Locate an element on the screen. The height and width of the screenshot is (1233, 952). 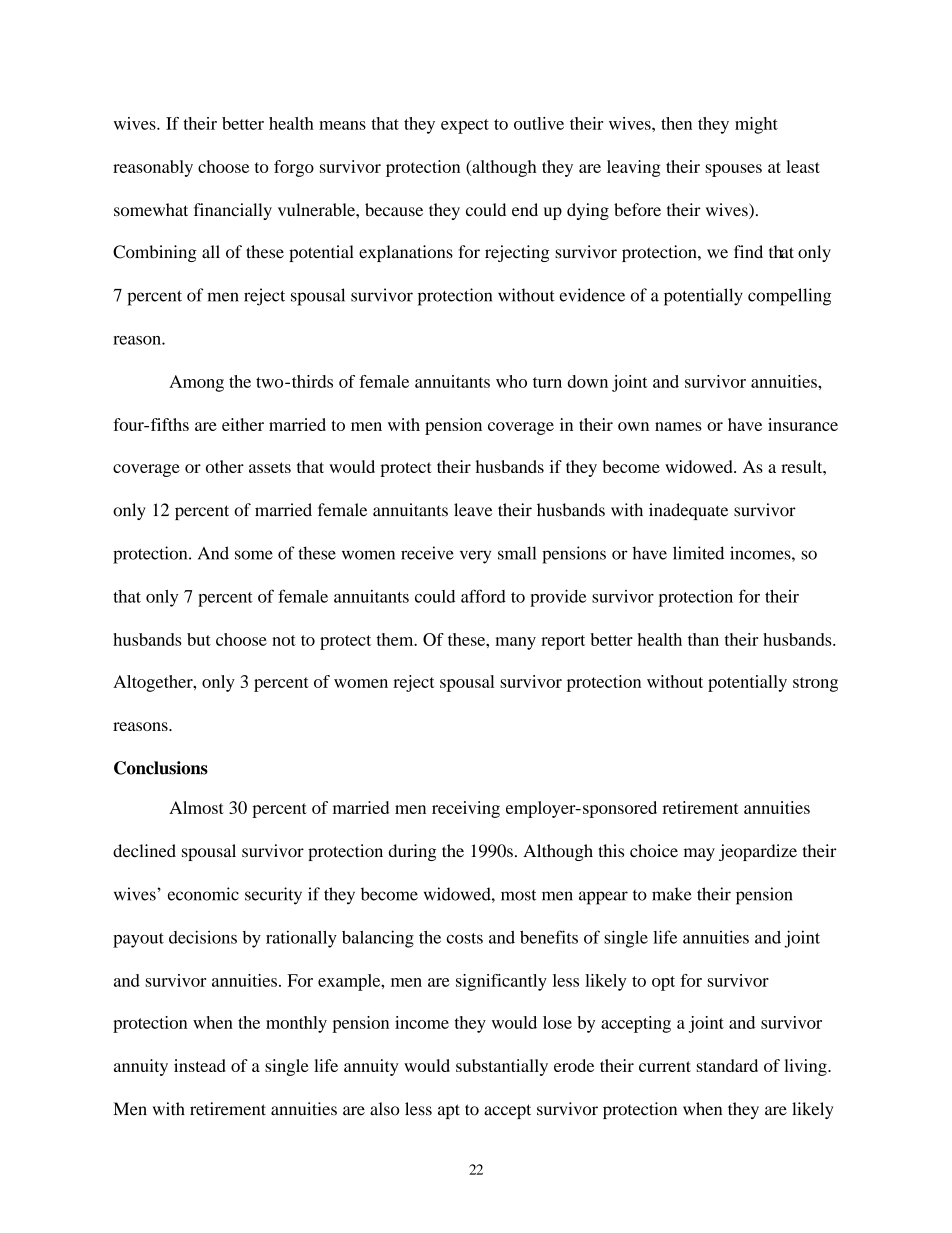
instead is located at coordinates (200, 1065).
